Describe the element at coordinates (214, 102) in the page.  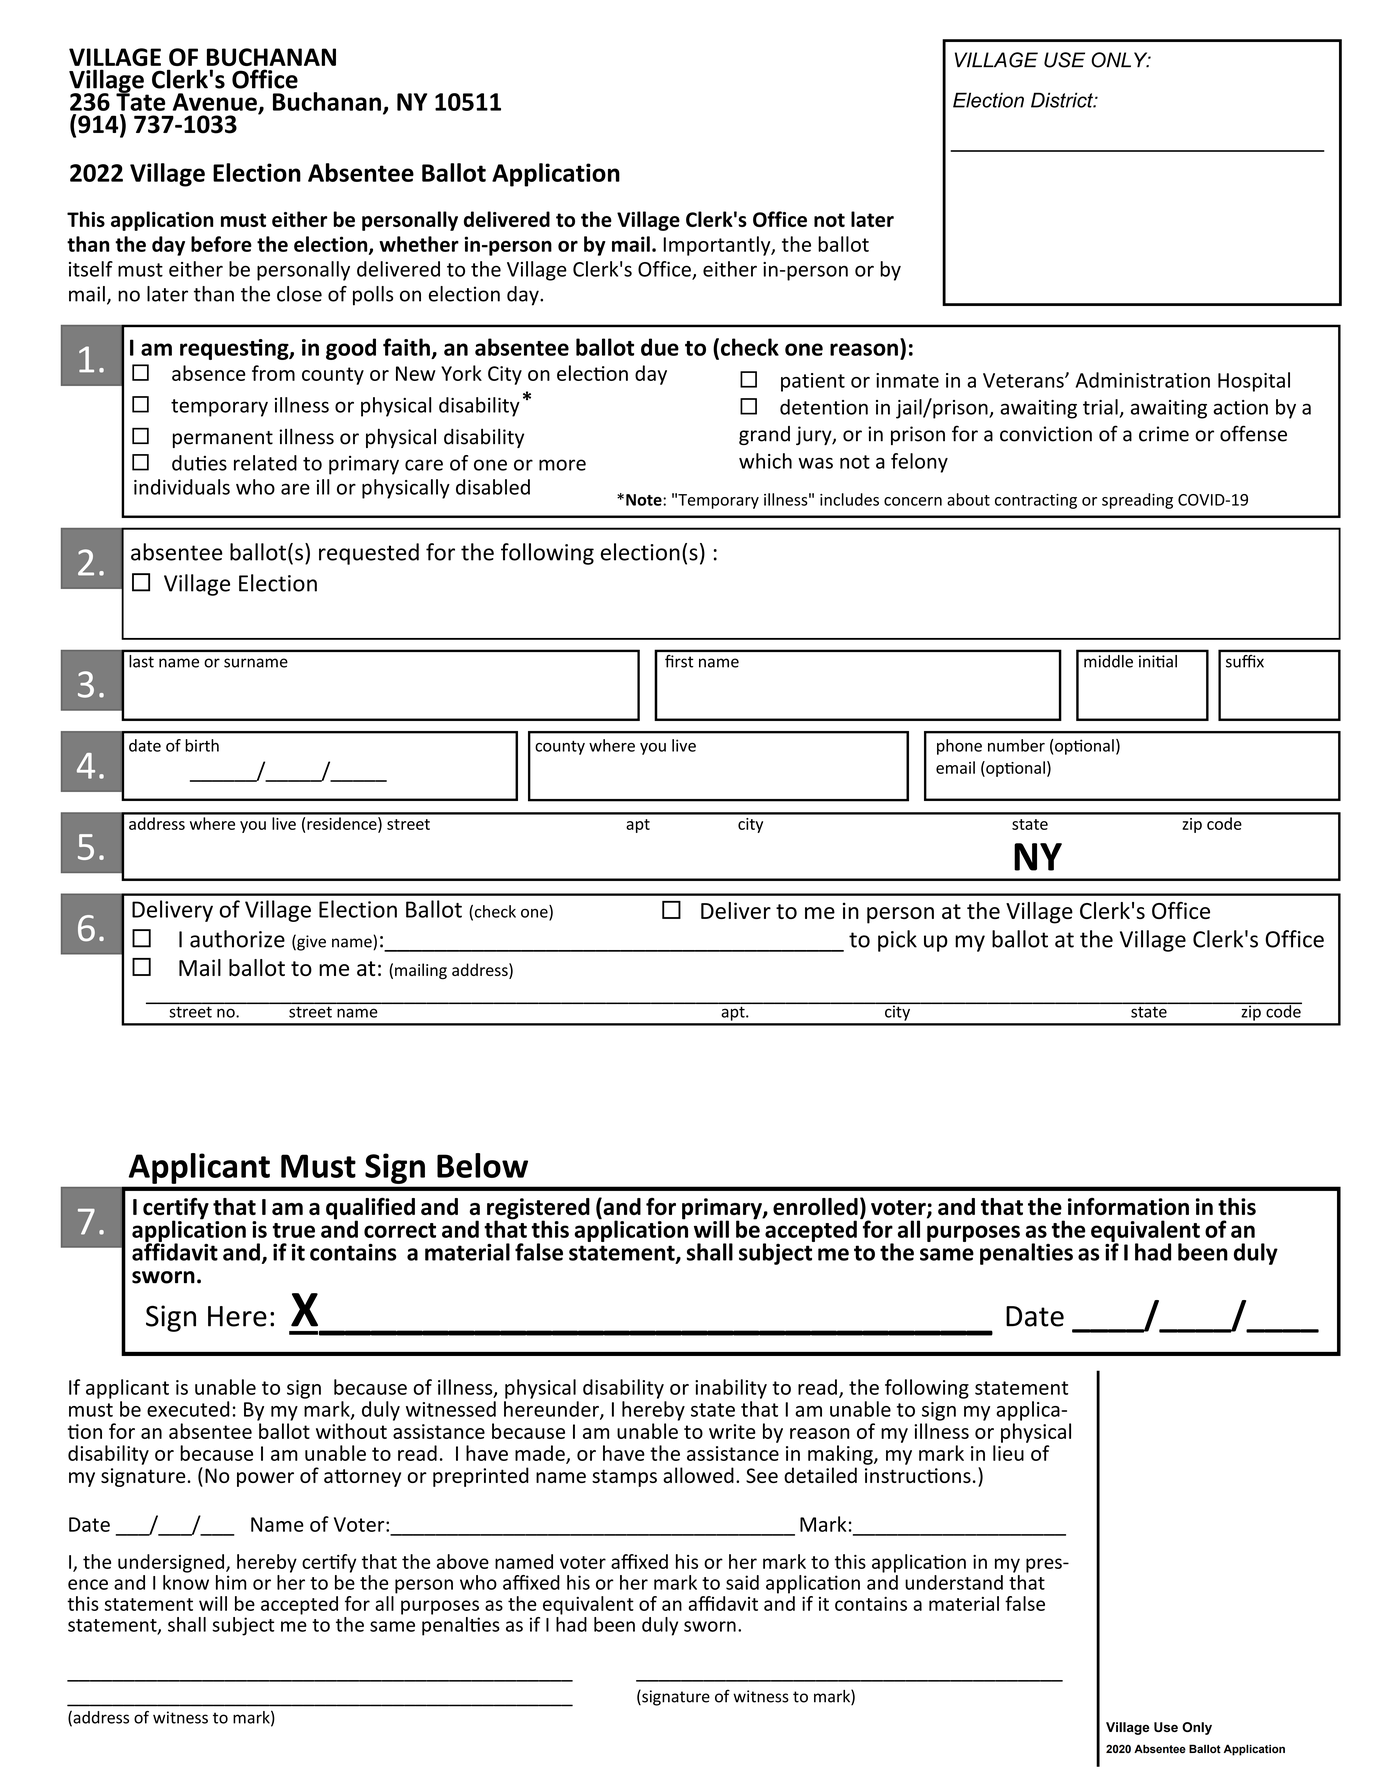
I see `Avenue` at that location.
